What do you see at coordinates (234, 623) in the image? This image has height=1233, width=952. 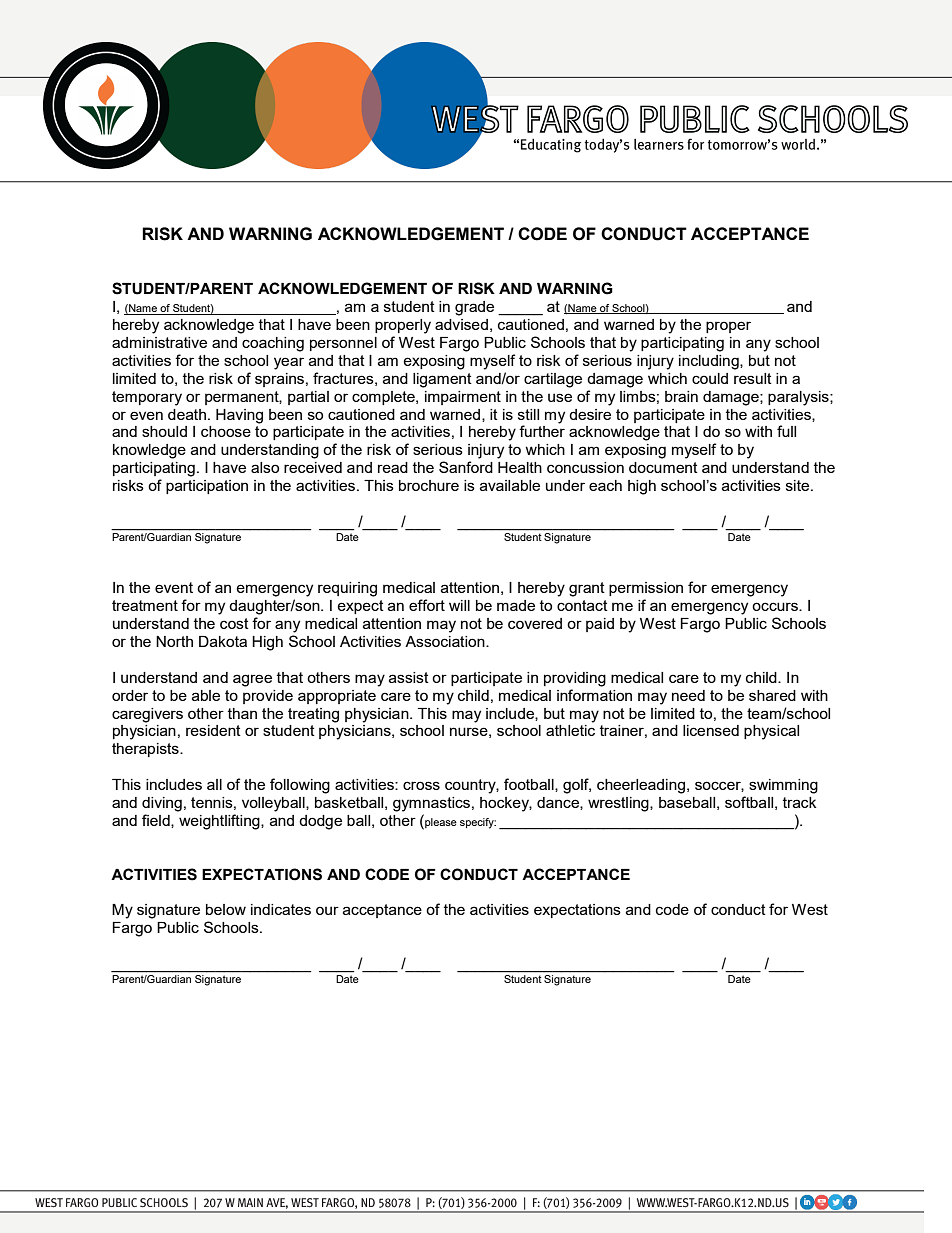 I see `cost` at bounding box center [234, 623].
